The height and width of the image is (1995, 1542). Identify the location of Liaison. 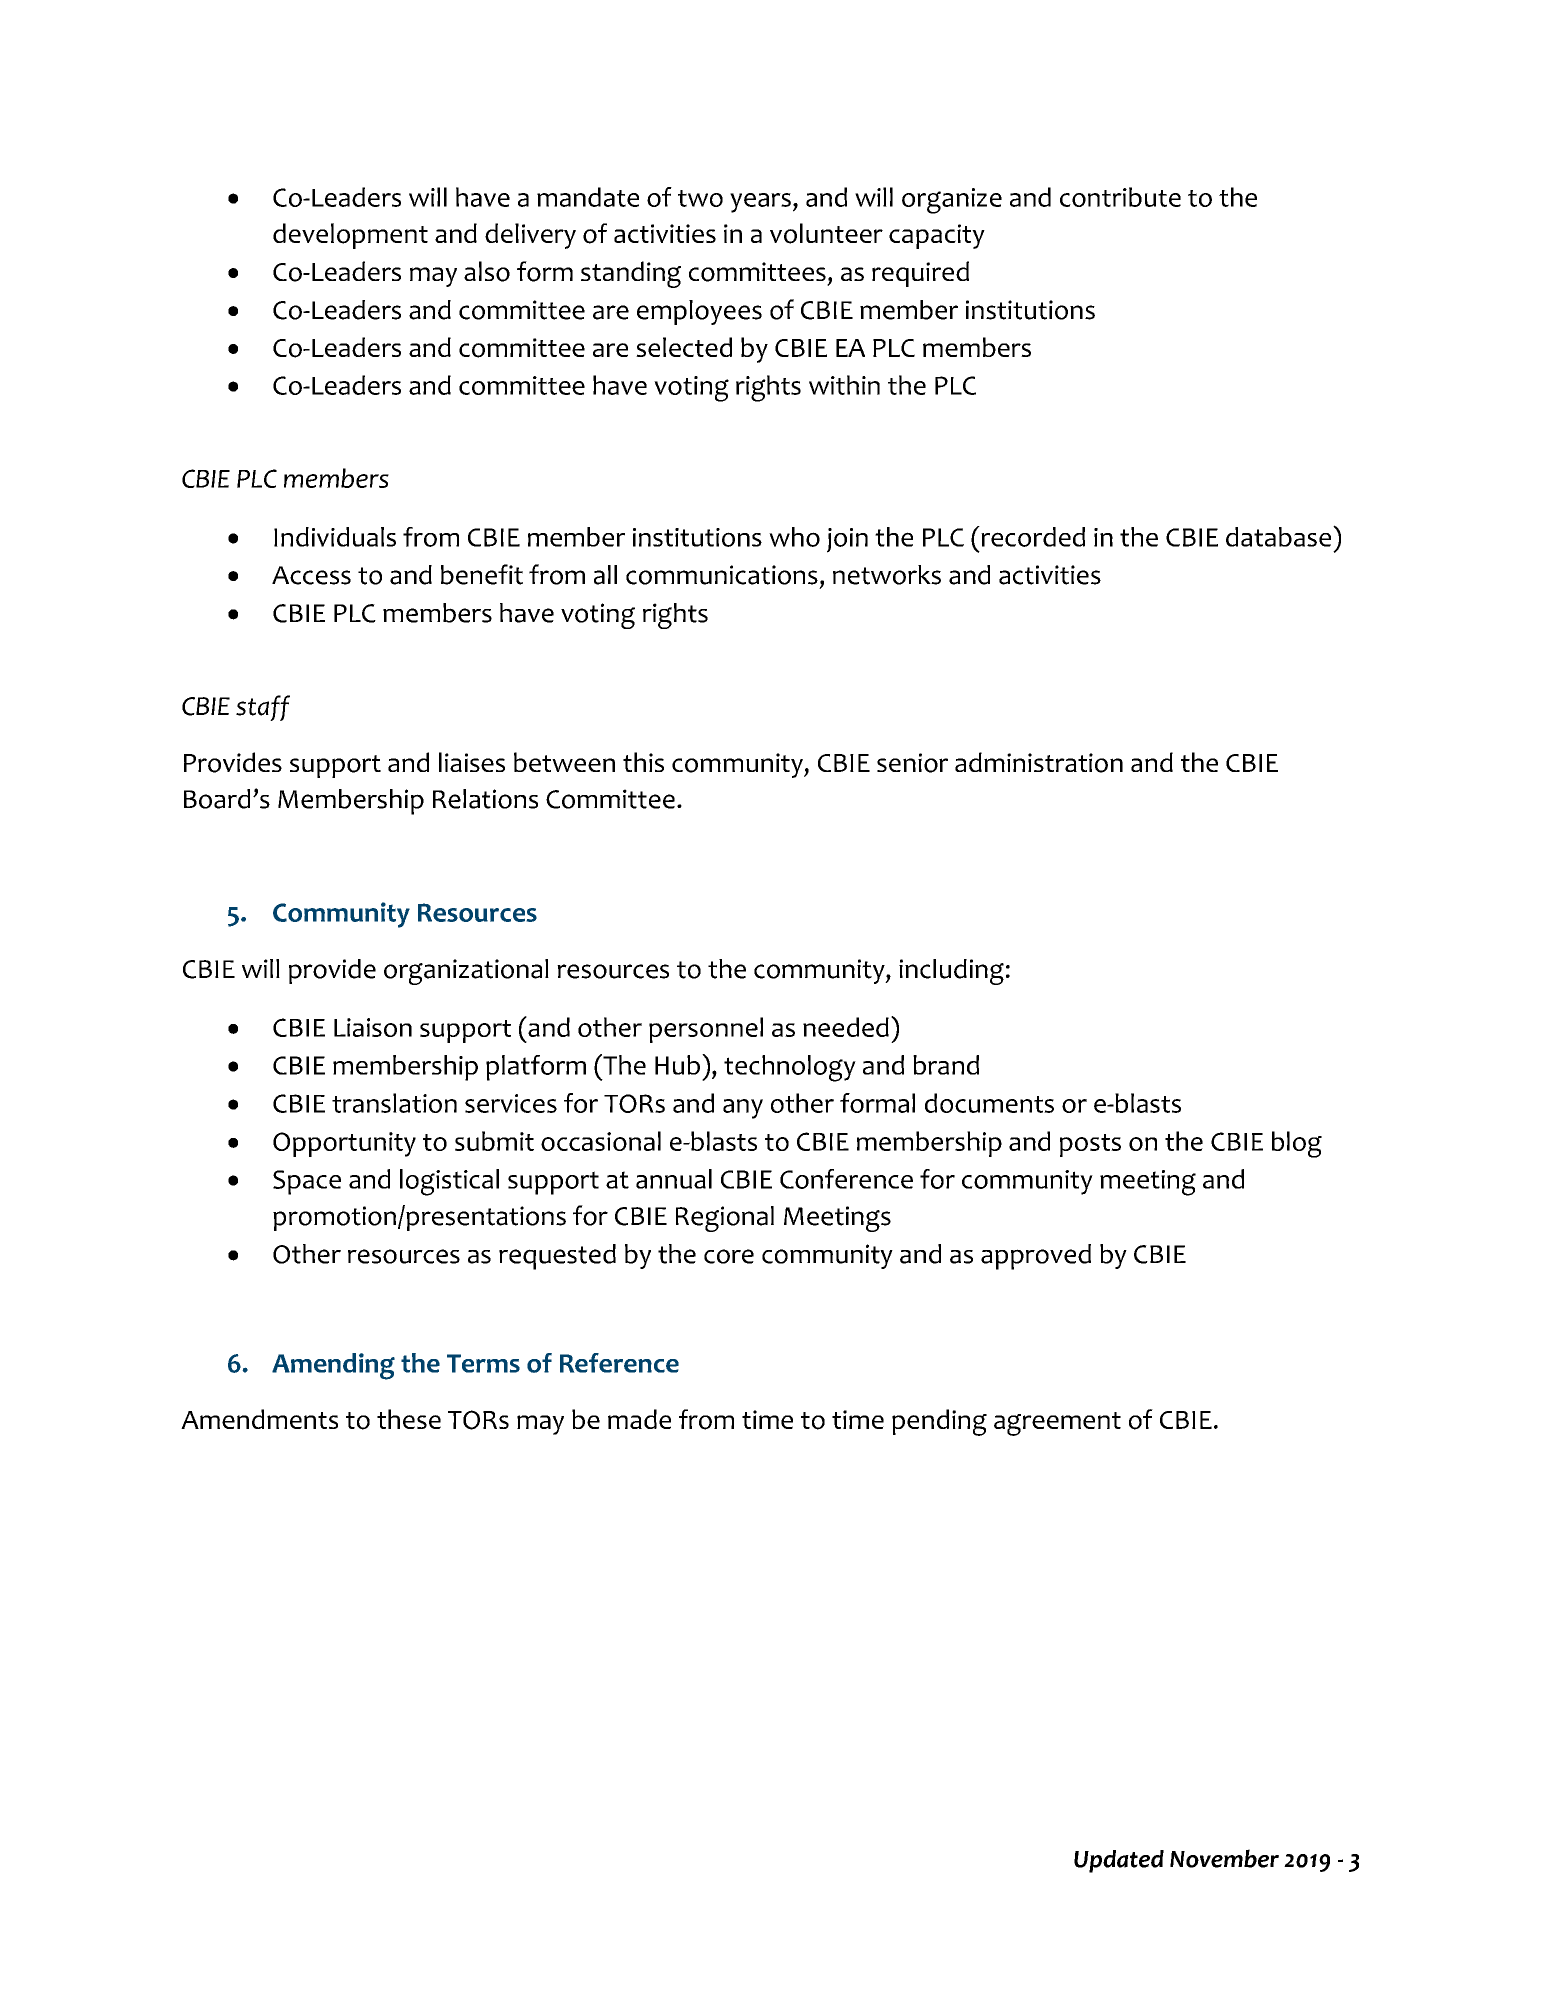
(373, 1027).
